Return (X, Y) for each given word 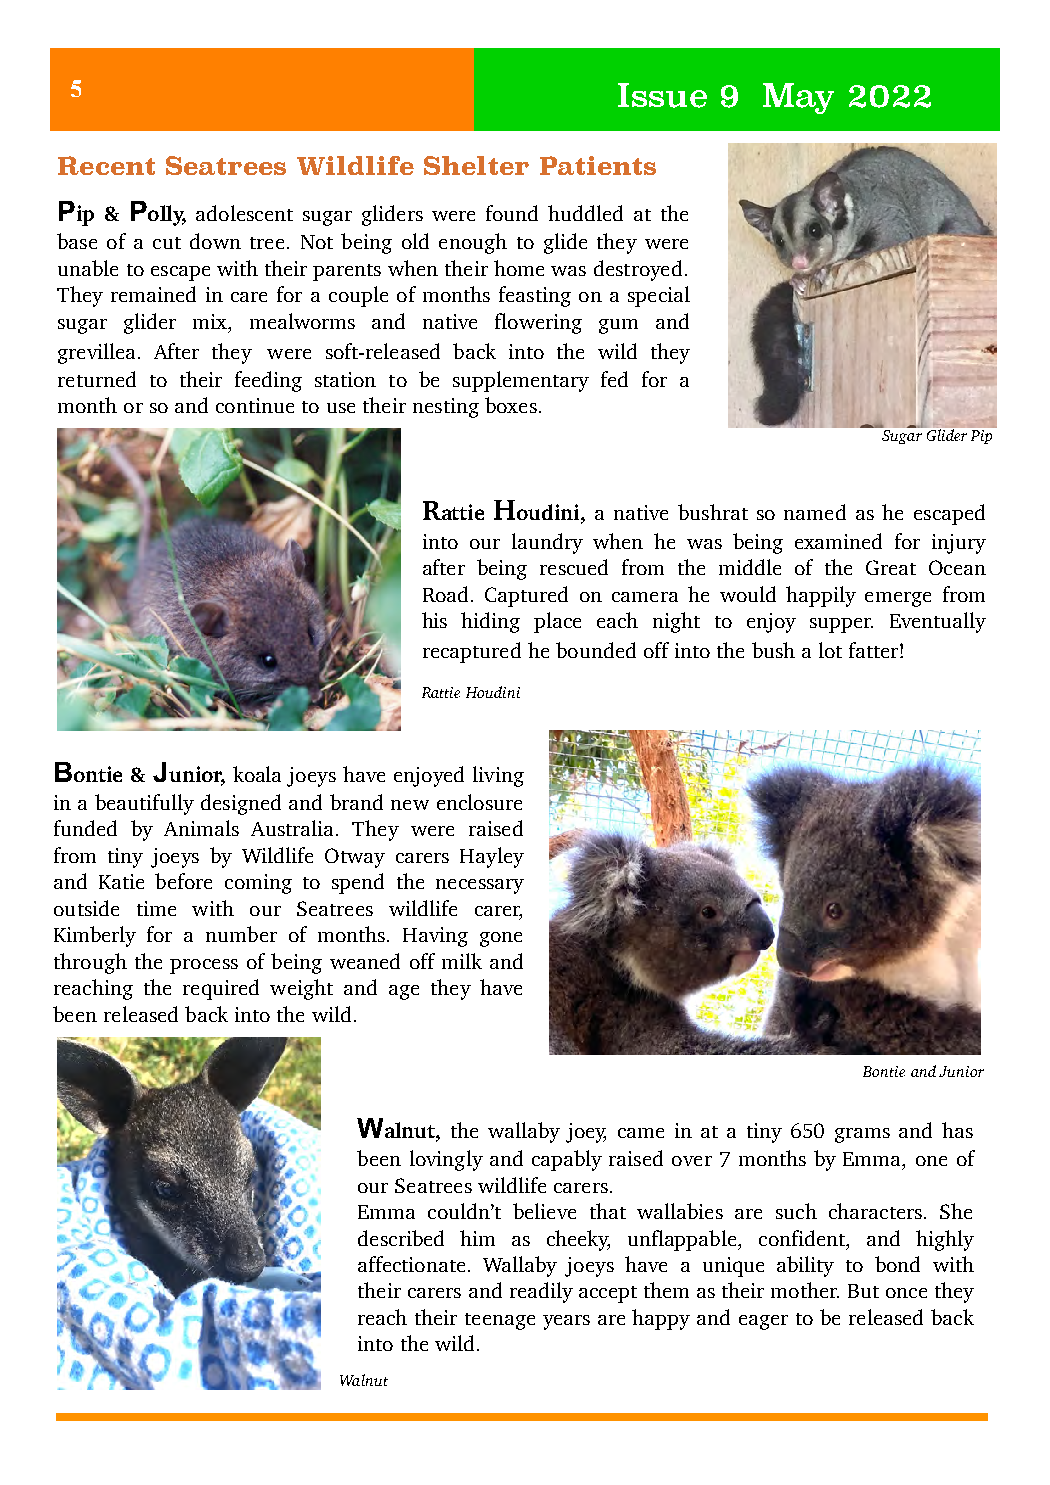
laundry (547, 543)
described (401, 1238)
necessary (480, 886)
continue (255, 405)
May (798, 98)
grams (862, 1135)
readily (541, 1292)
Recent (106, 165)
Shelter (476, 165)
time (156, 908)
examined (838, 541)
